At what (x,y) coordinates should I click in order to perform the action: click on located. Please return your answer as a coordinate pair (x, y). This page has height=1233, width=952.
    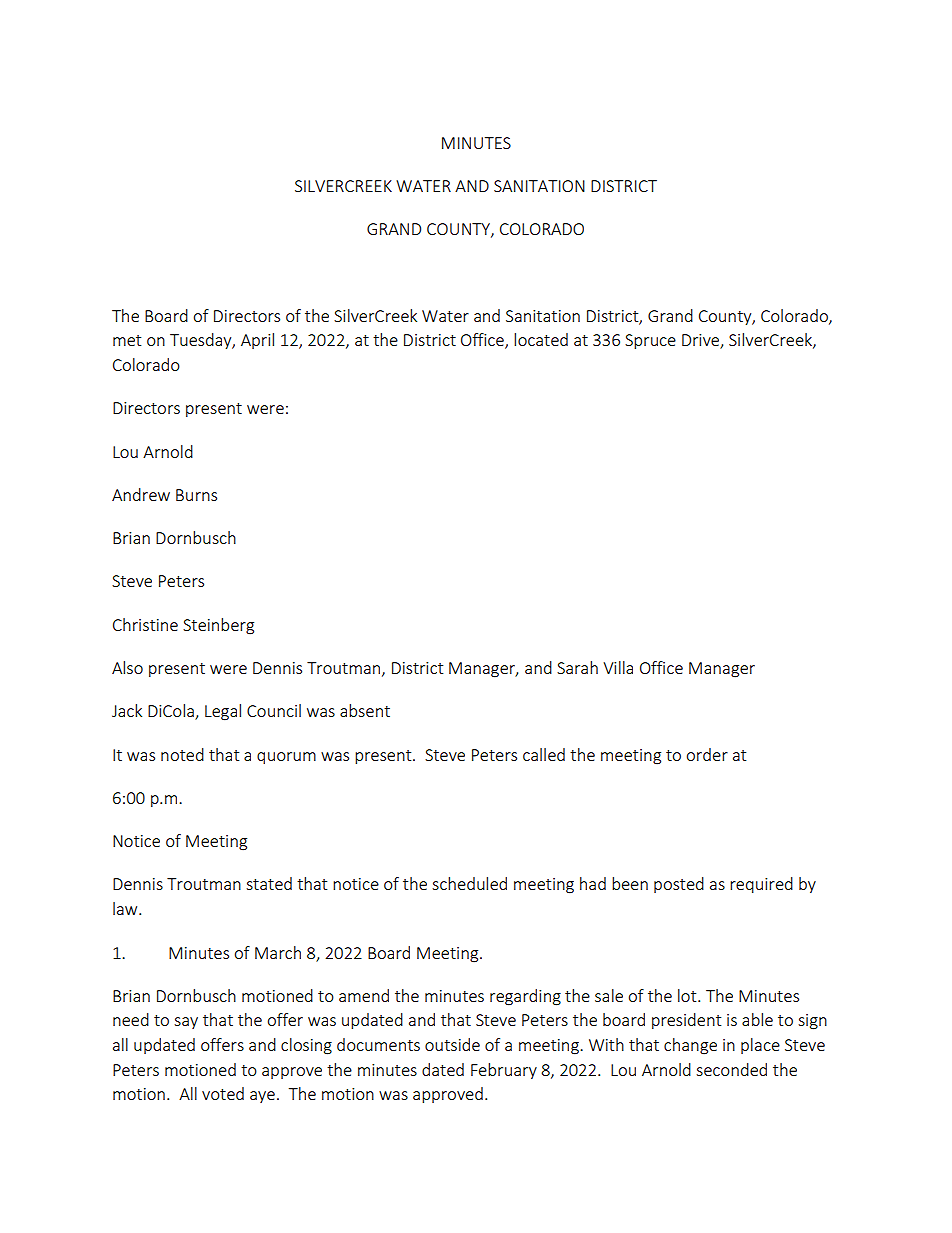
    Looking at the image, I should click on (541, 339).
